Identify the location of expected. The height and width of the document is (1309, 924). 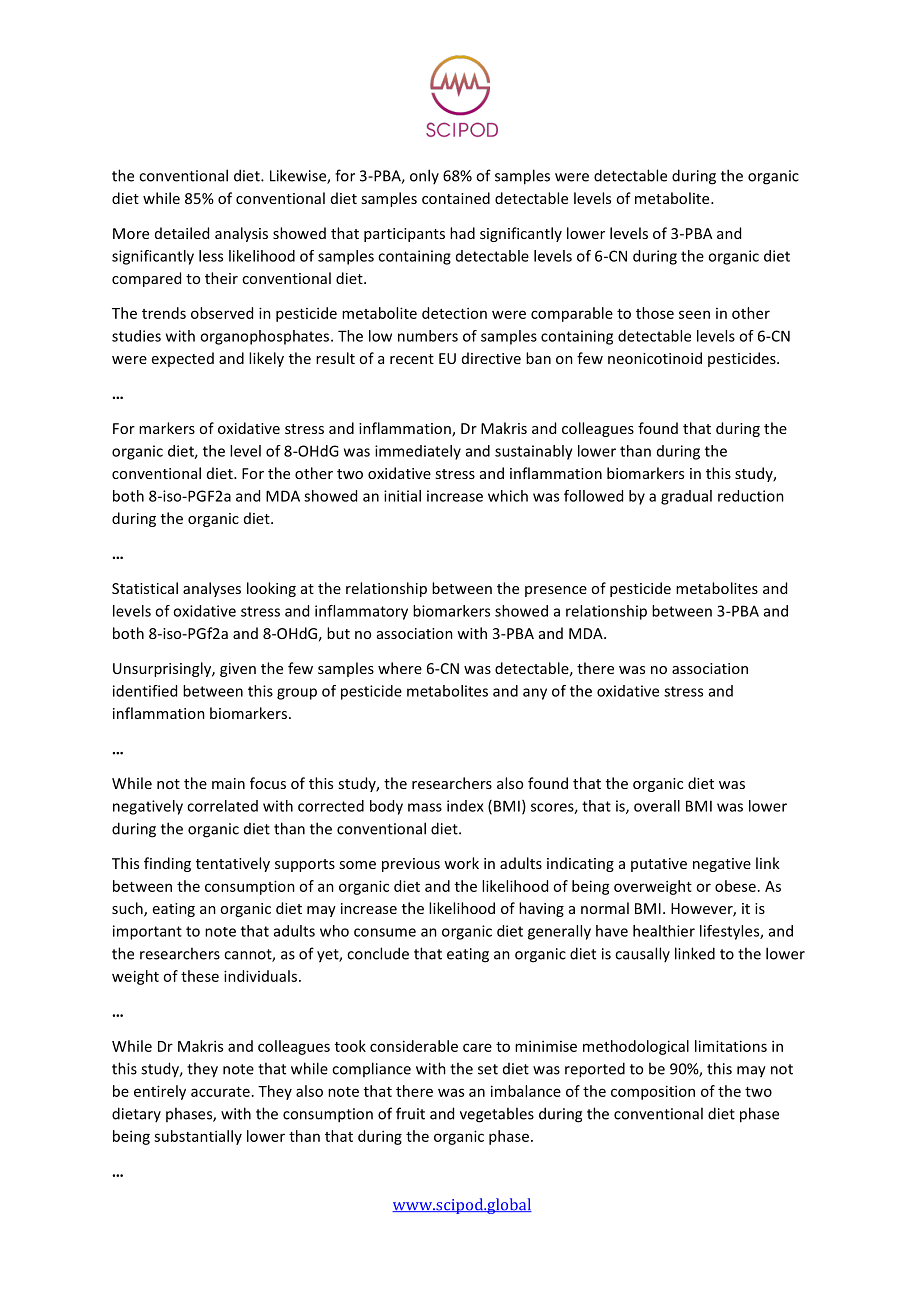
(183, 359).
